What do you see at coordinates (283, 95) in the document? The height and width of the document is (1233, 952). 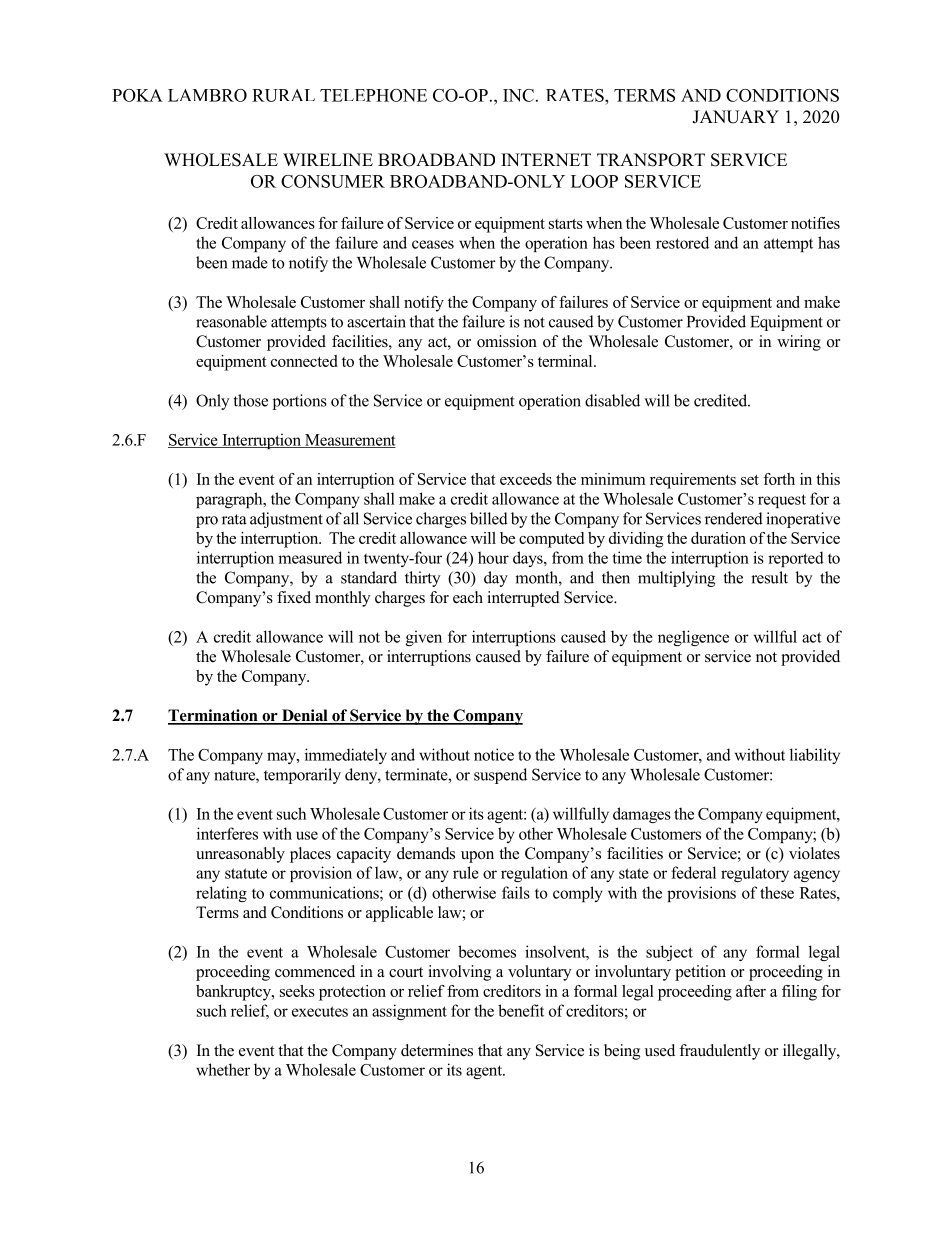 I see `RURAL` at bounding box center [283, 95].
